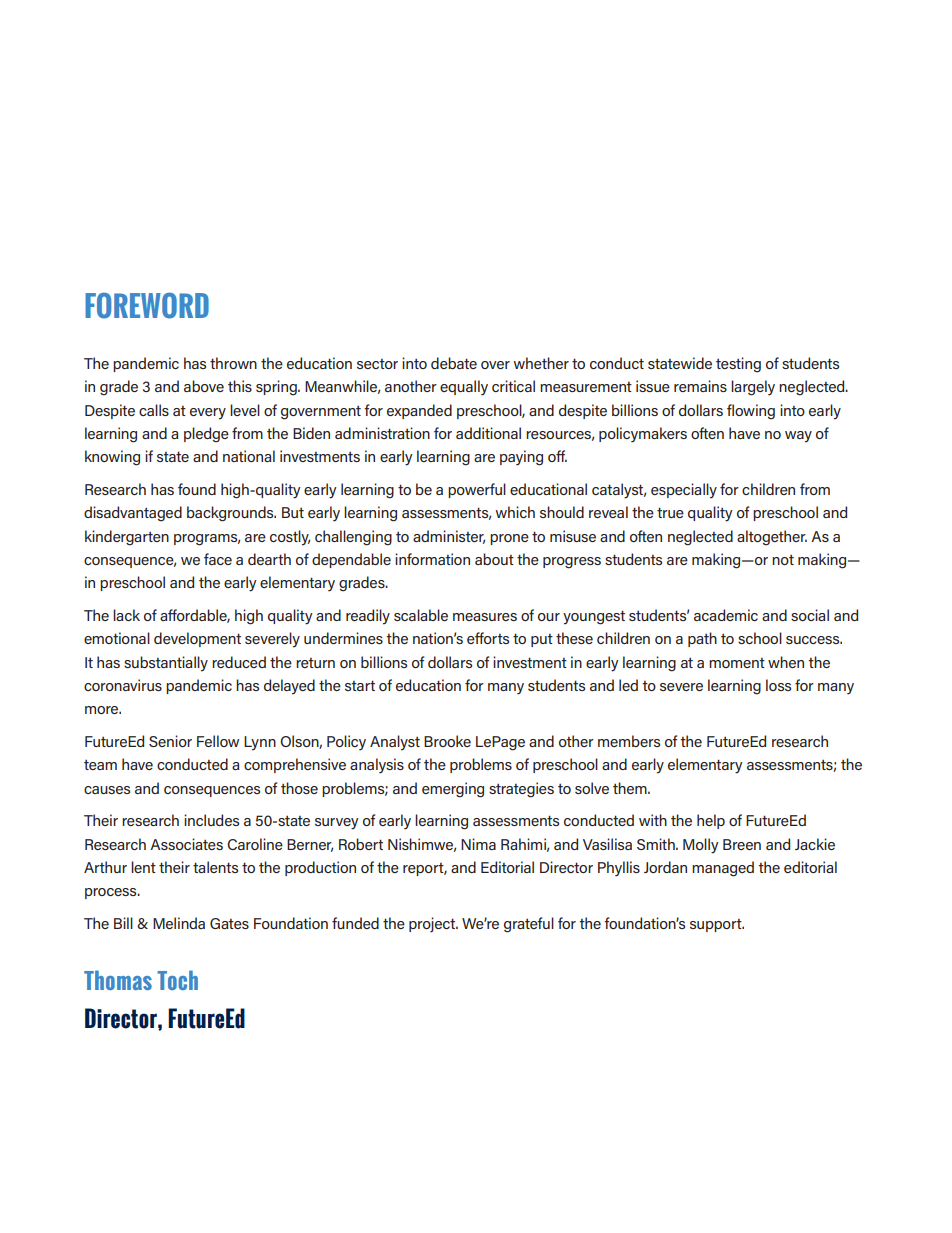  What do you see at coordinates (197, 639) in the document?
I see `development` at bounding box center [197, 639].
